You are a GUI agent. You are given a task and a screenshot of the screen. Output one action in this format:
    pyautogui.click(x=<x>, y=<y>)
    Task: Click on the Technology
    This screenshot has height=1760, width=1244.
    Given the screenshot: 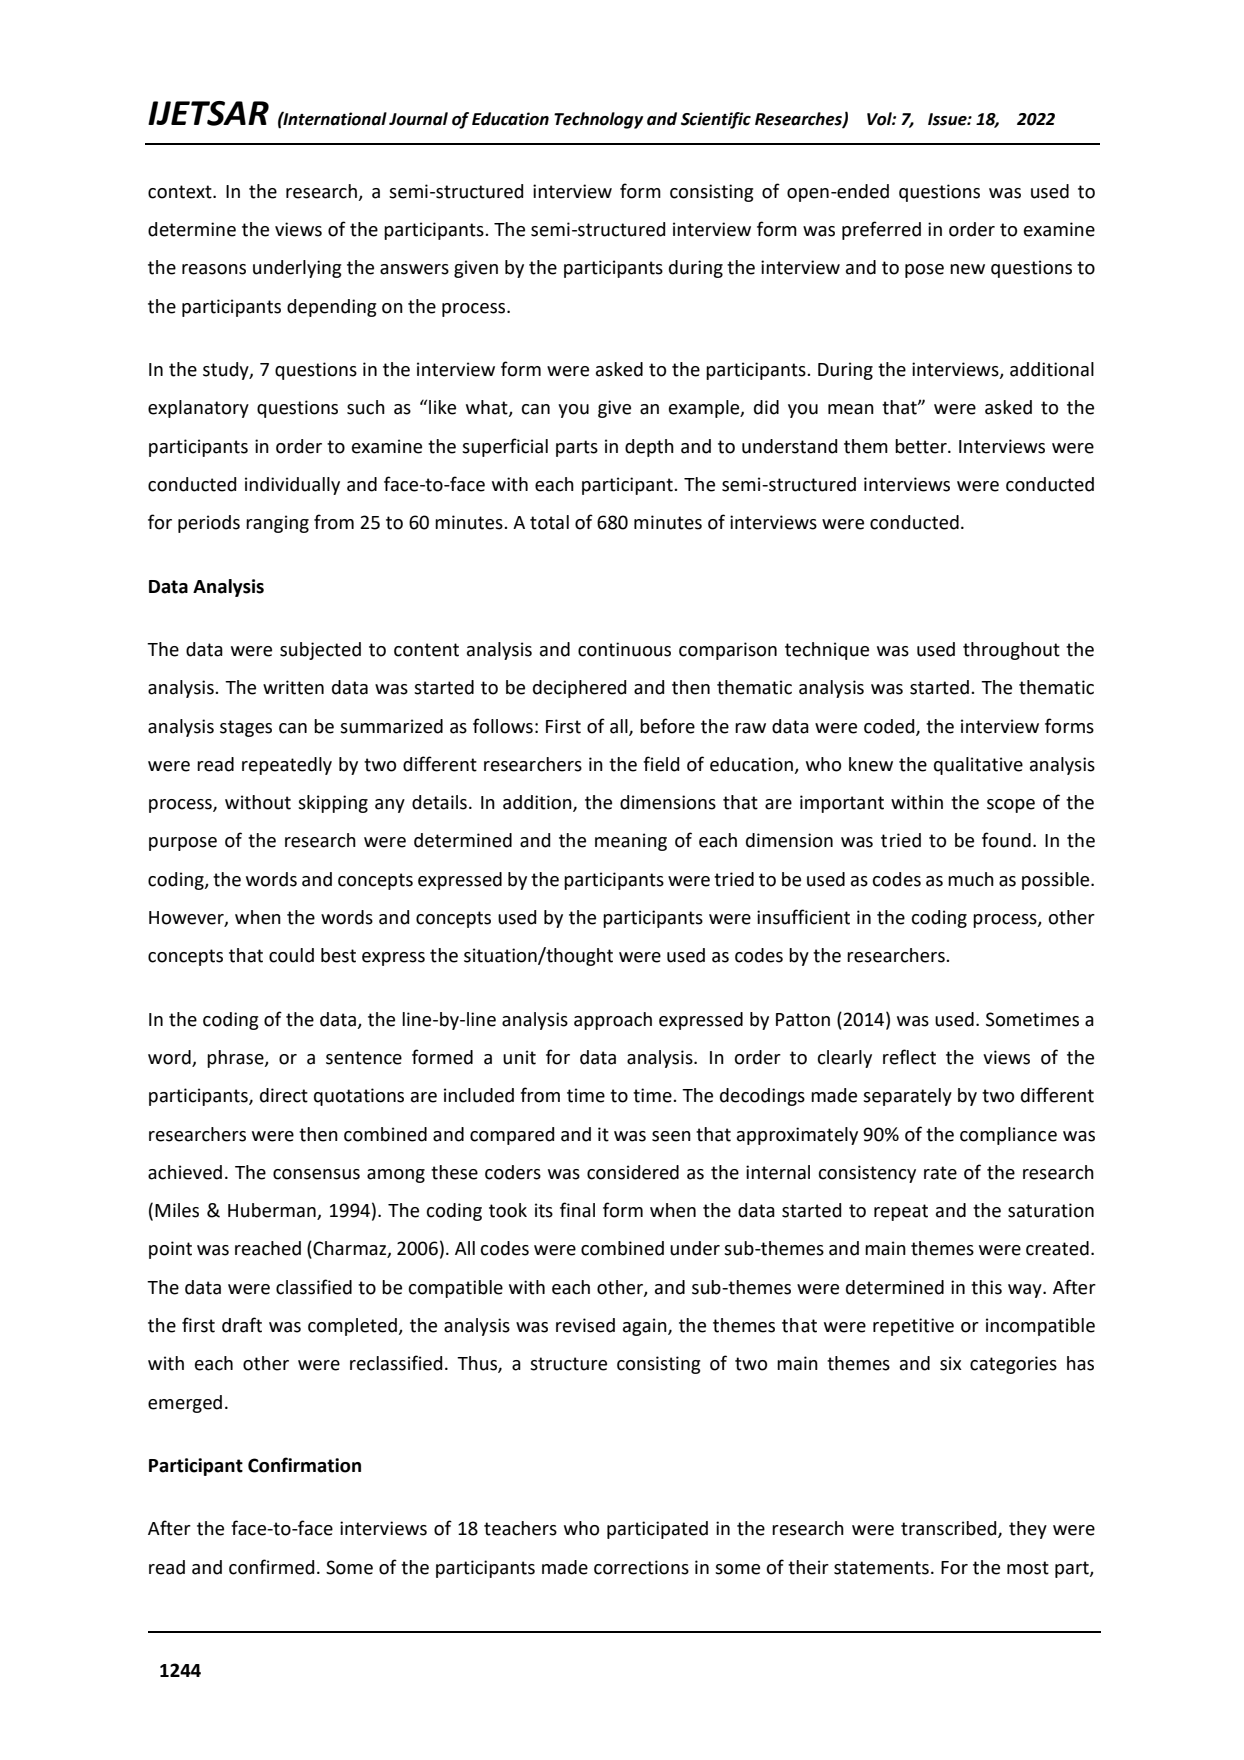 What is the action you would take?
    pyautogui.click(x=598, y=120)
